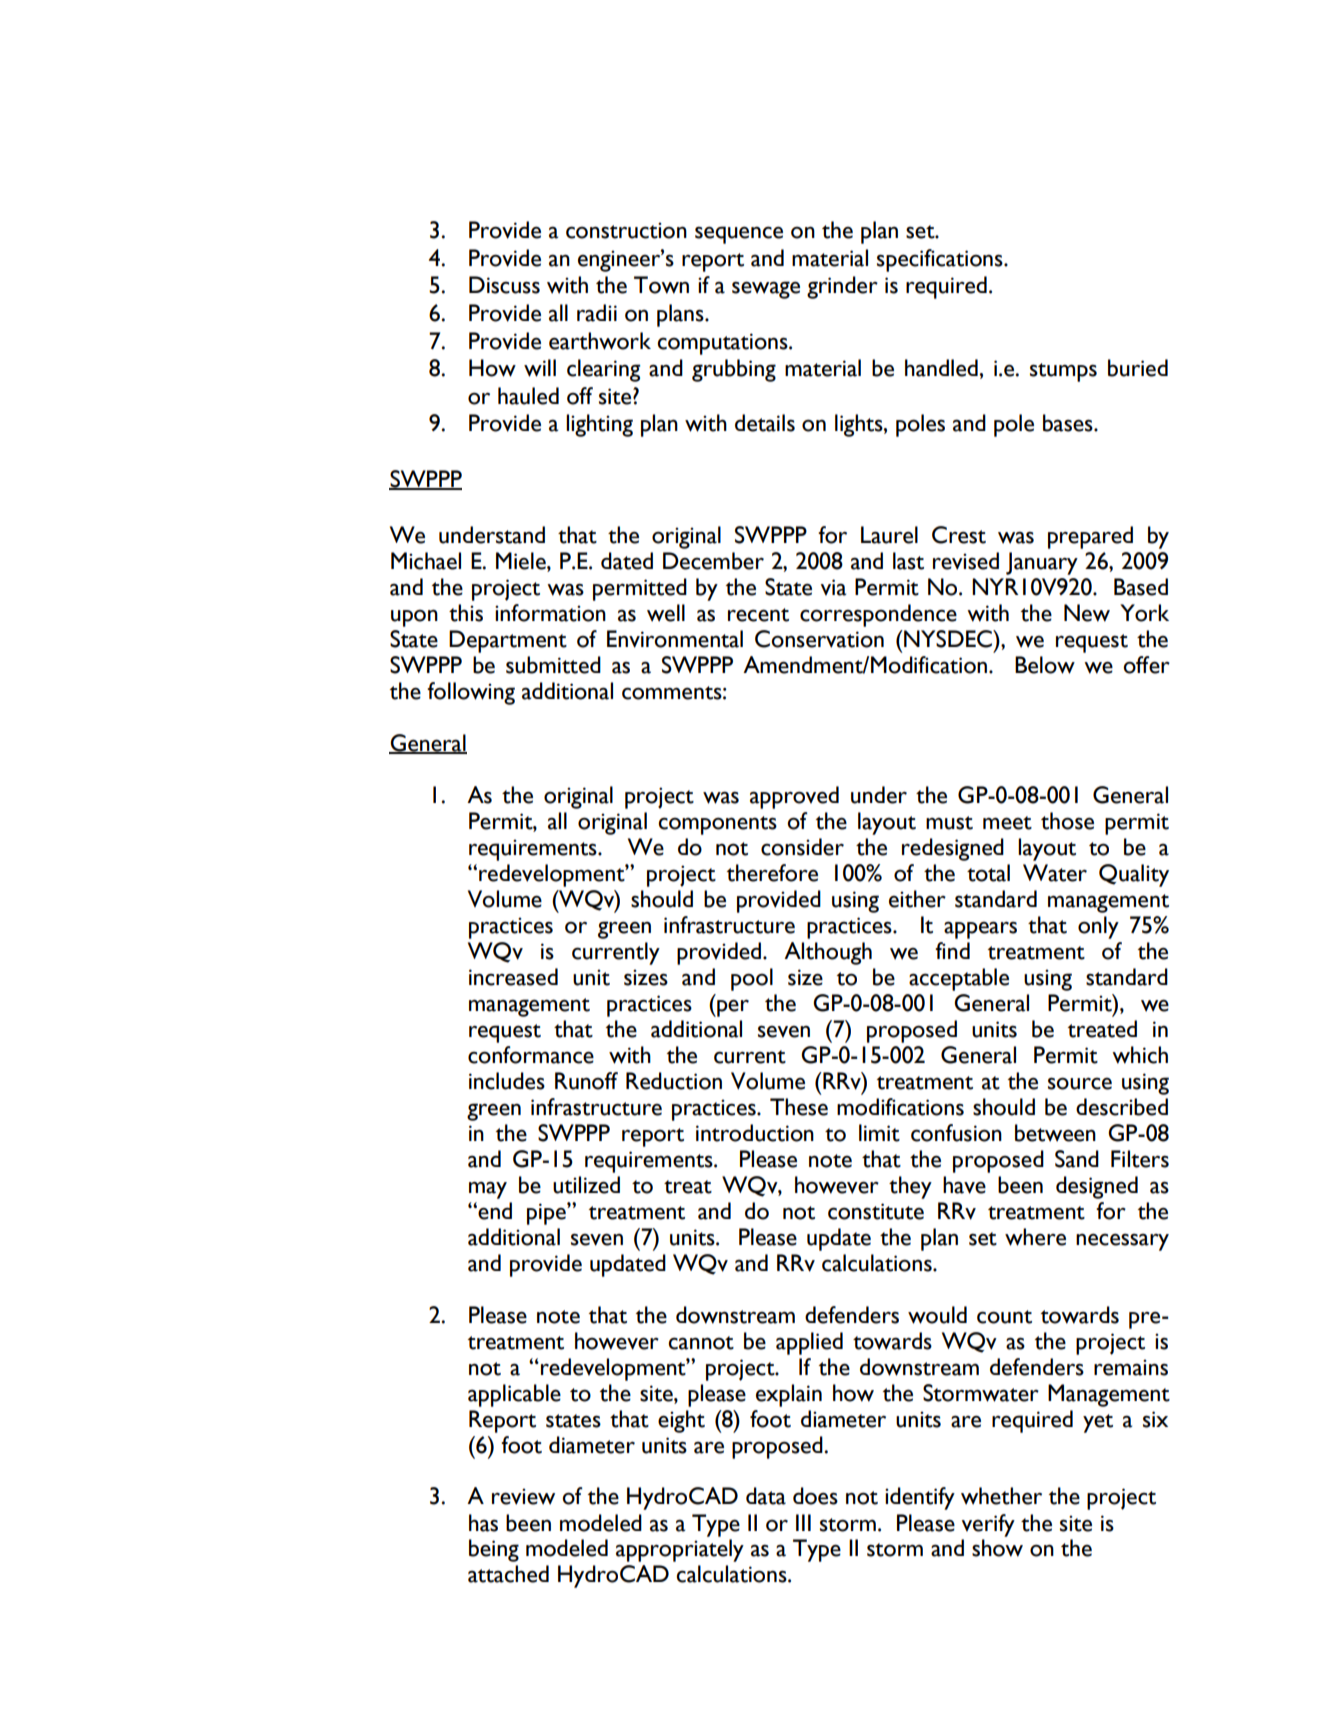 The width and height of the screenshot is (1325, 1715). What do you see at coordinates (766, 290) in the screenshot?
I see `sewage` at bounding box center [766, 290].
